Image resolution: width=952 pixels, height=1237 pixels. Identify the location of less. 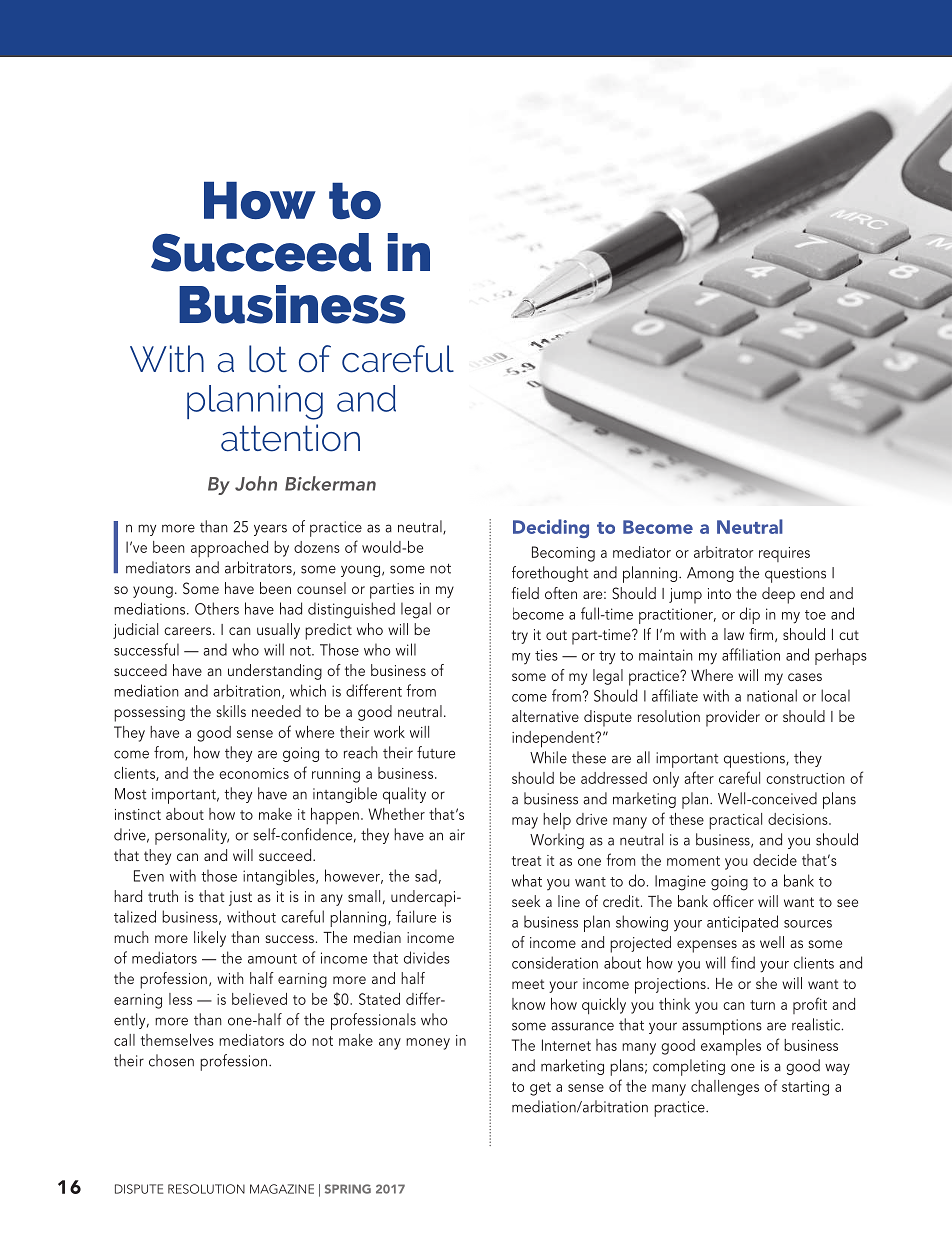
(180, 999).
